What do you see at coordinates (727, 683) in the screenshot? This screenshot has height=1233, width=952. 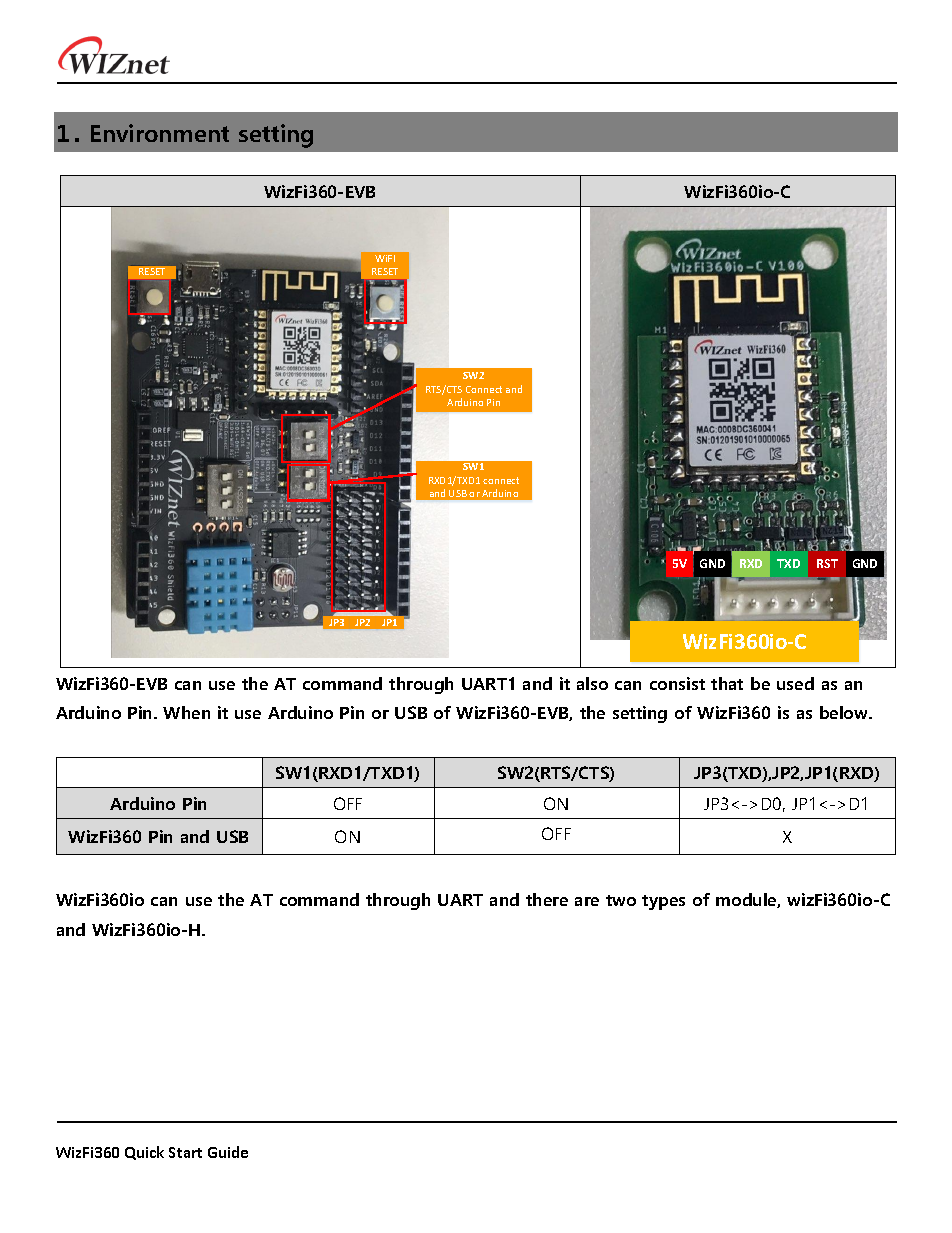 I see `that` at bounding box center [727, 683].
